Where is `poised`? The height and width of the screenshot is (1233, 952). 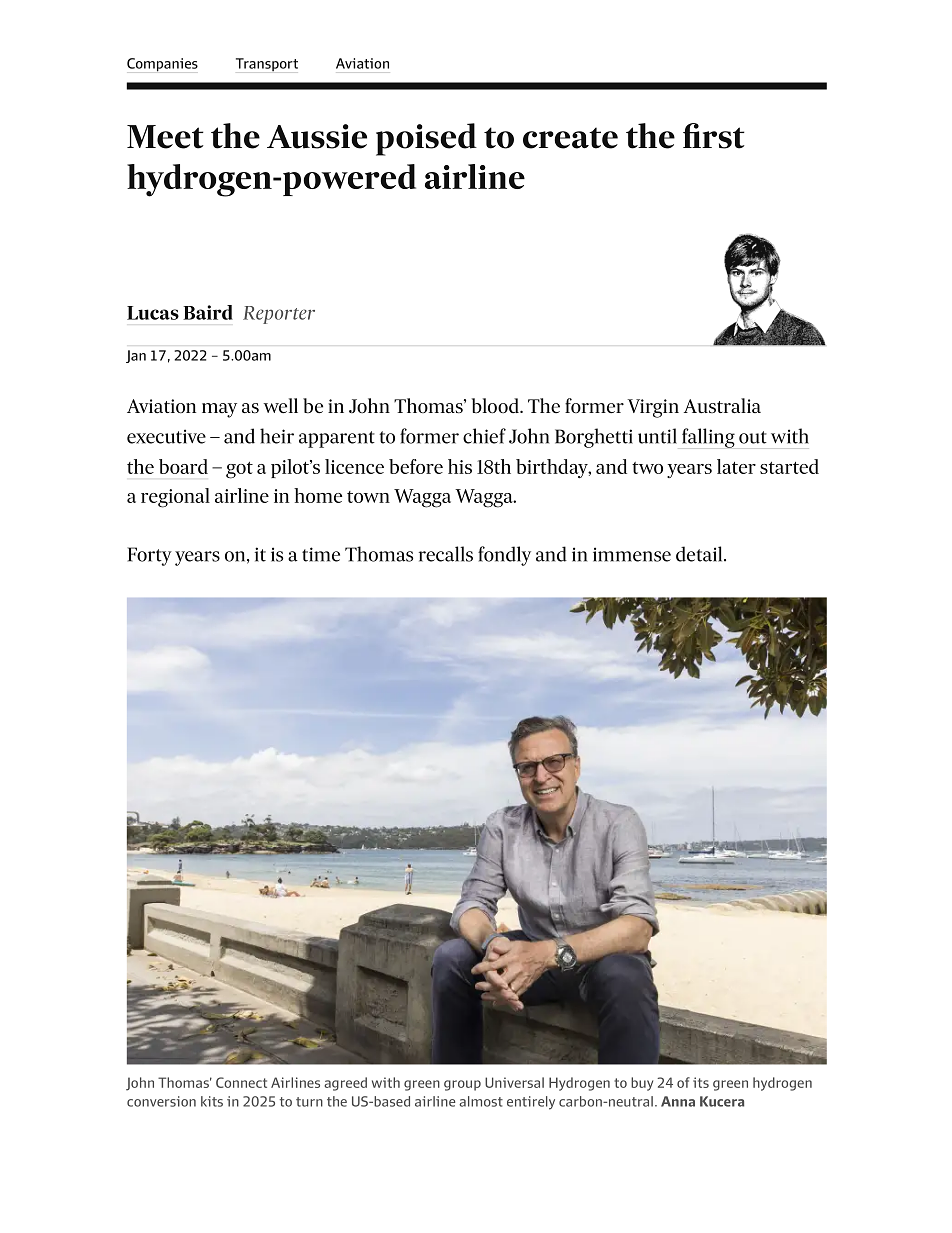
poised is located at coordinates (426, 139).
